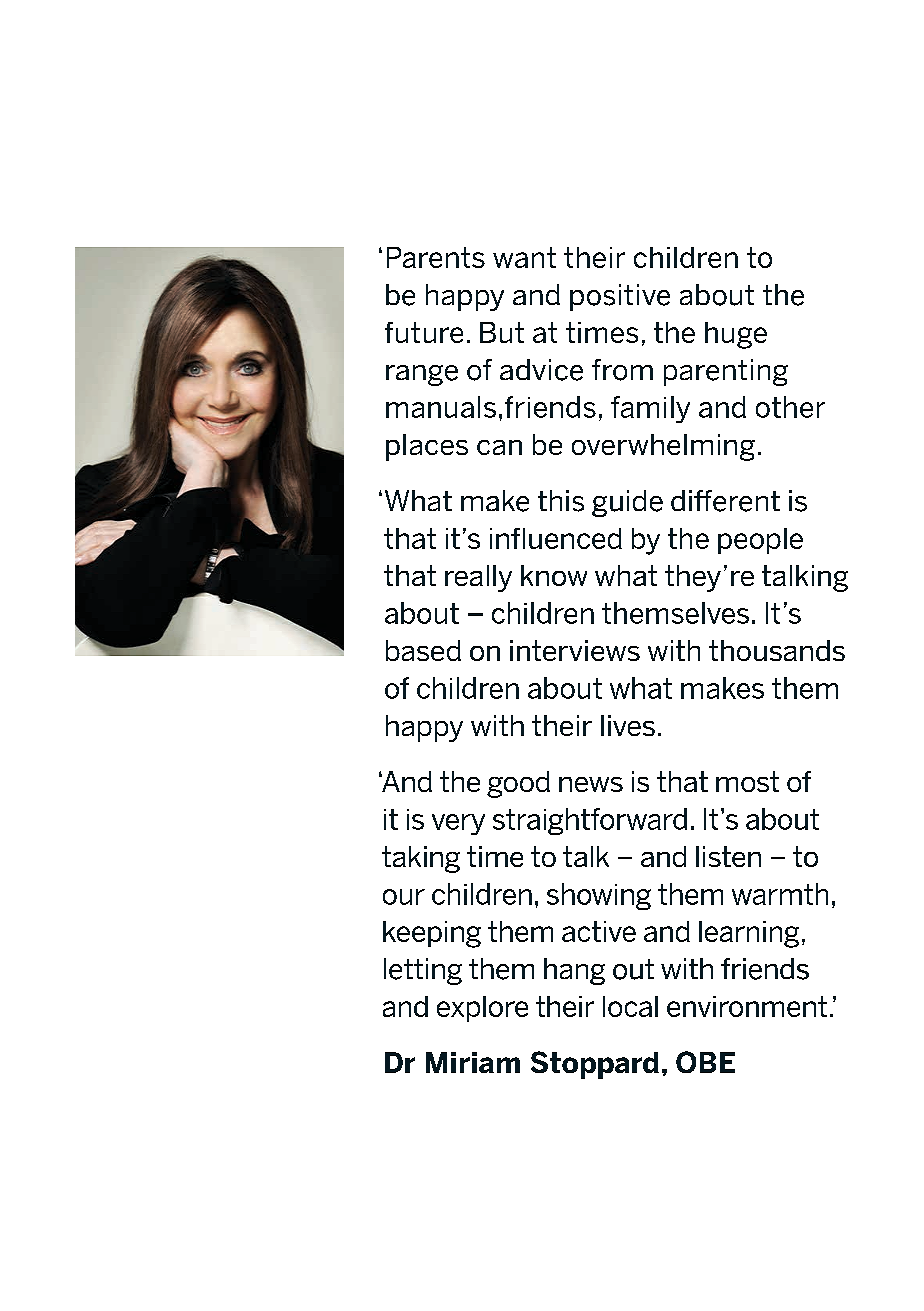  I want to click on interviews, so click(575, 650).
